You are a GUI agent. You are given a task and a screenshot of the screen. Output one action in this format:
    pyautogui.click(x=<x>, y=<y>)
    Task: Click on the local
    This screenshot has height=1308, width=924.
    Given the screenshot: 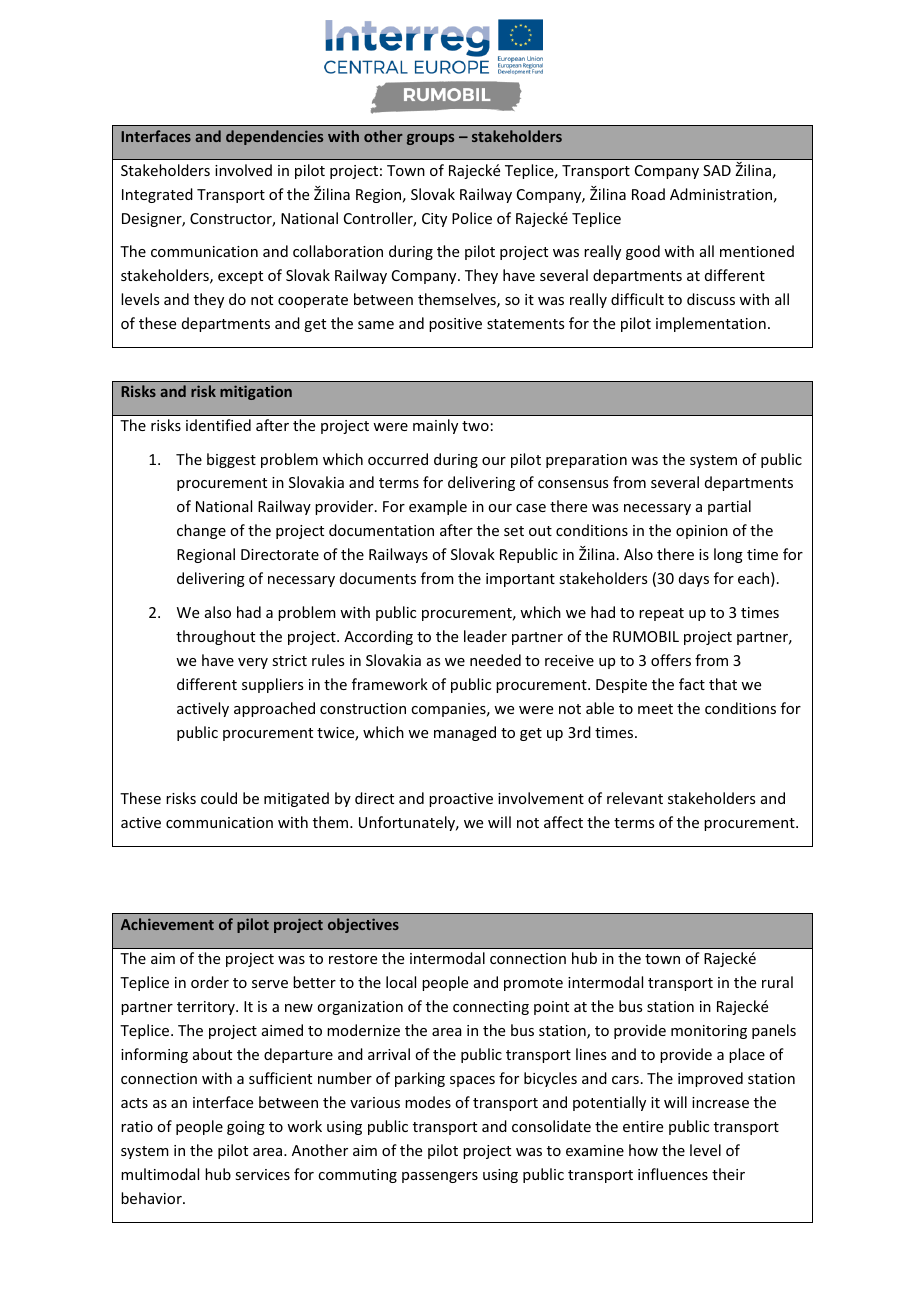 What is the action you would take?
    pyautogui.click(x=401, y=982)
